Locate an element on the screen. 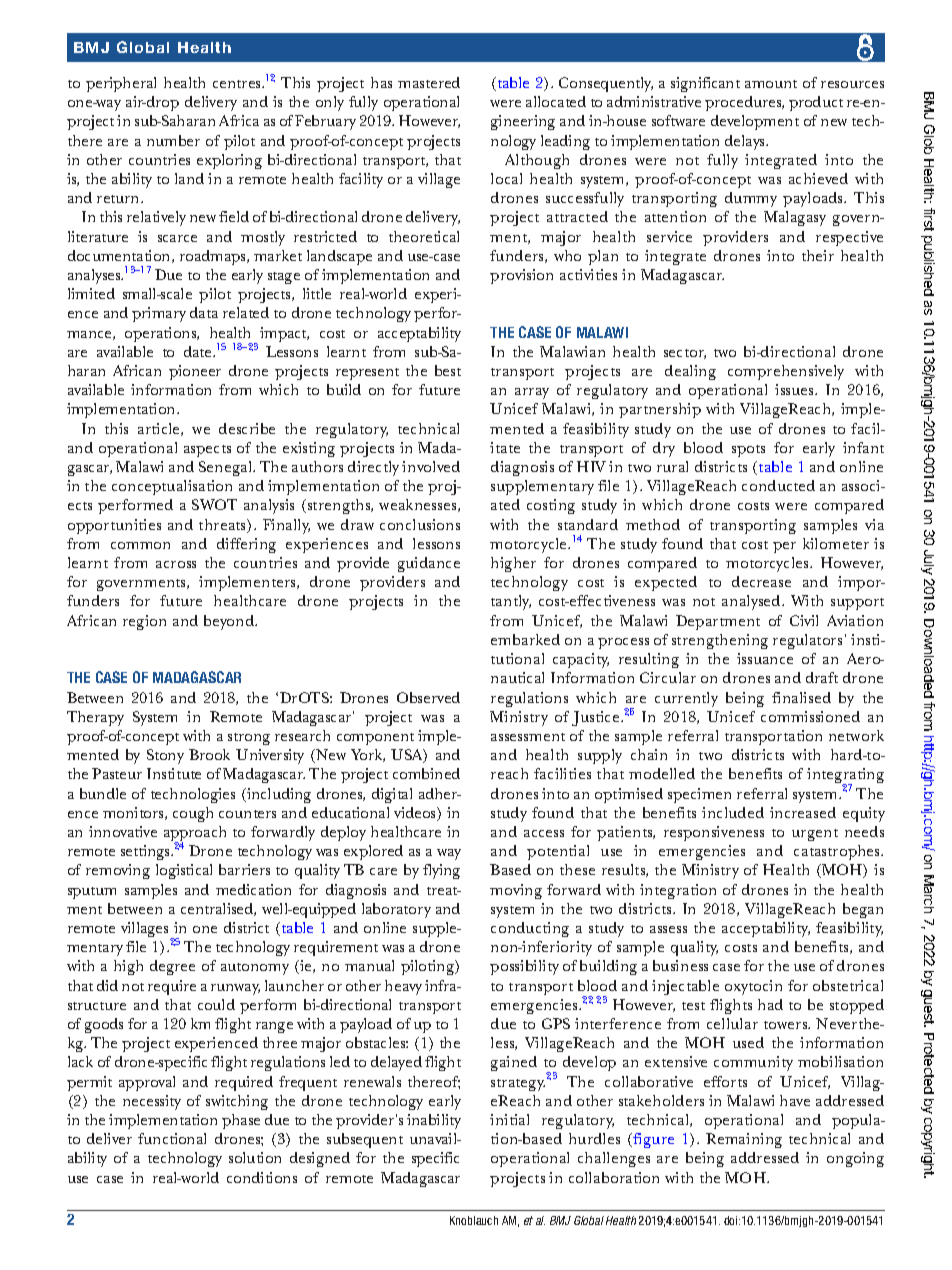 The width and height of the screenshot is (952, 1270). number is located at coordinates (173, 140).
